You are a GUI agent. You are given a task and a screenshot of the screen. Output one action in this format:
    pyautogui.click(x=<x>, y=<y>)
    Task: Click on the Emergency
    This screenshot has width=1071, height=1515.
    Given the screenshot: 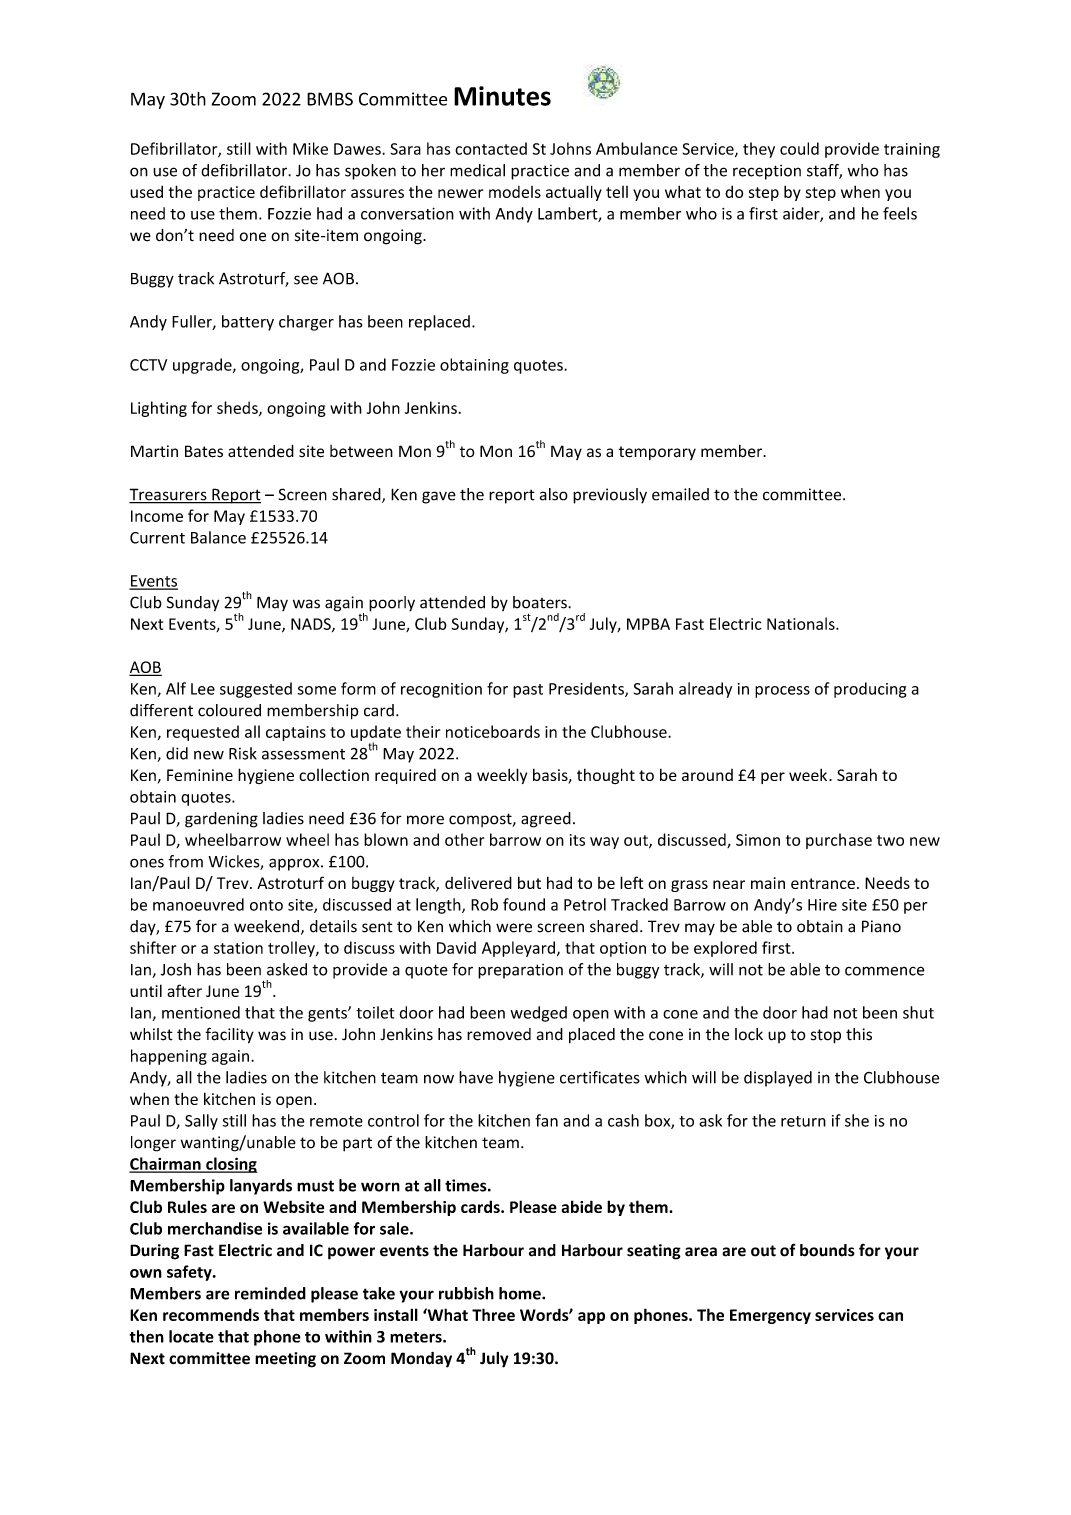 What is the action you would take?
    pyautogui.click(x=770, y=1316)
